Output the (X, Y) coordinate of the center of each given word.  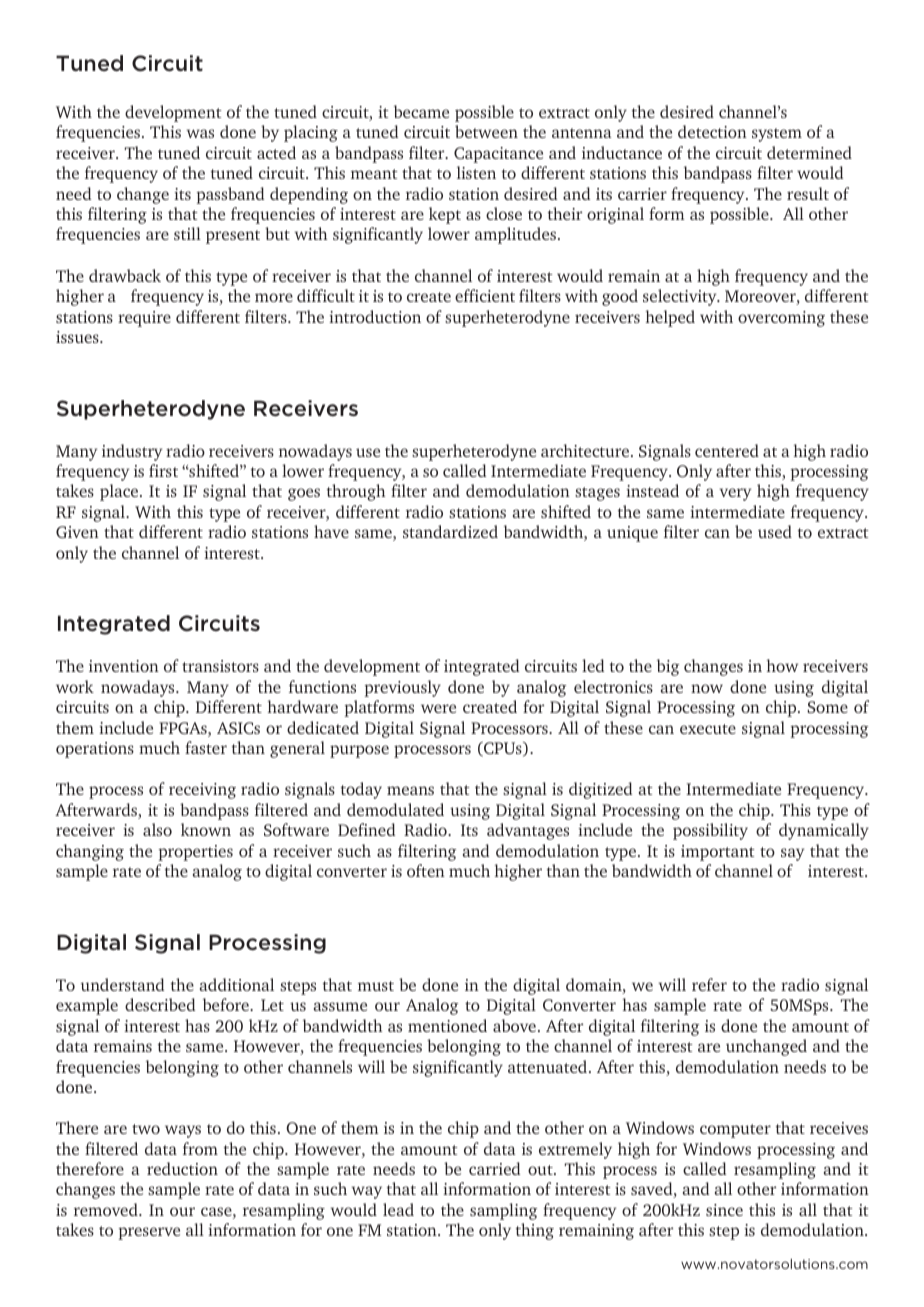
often (426, 870)
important (718, 853)
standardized (450, 531)
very (735, 494)
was (200, 133)
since (724, 1210)
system (777, 135)
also (157, 829)
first (163, 470)
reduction (182, 1168)
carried (494, 1168)
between (486, 131)
